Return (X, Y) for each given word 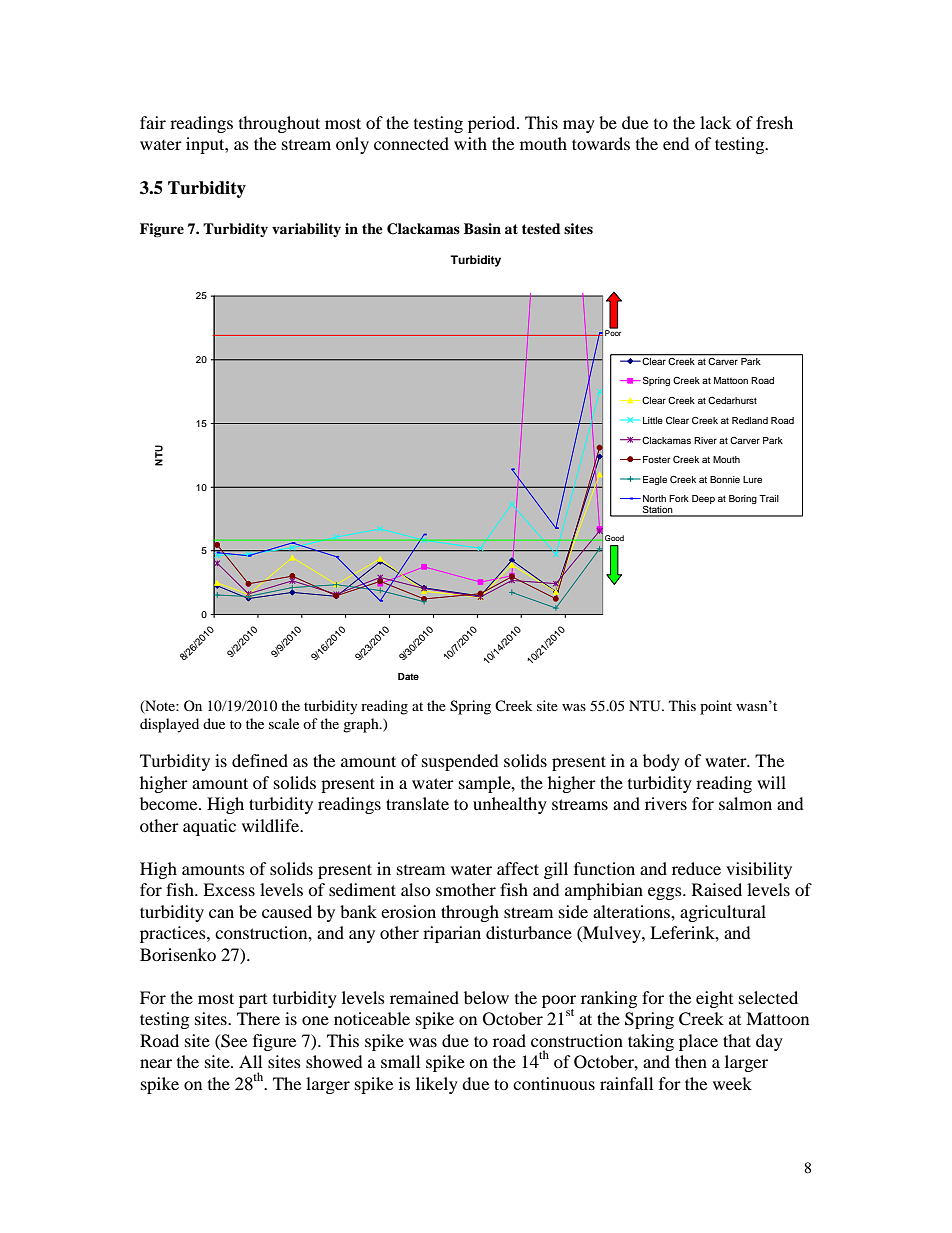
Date (408, 676)
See (233, 1041)
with (470, 143)
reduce (696, 868)
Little (653, 420)
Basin (482, 228)
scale (284, 723)
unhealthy (510, 805)
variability (306, 230)
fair (153, 122)
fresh (774, 122)
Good (614, 538)
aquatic (209, 827)
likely (437, 1085)
